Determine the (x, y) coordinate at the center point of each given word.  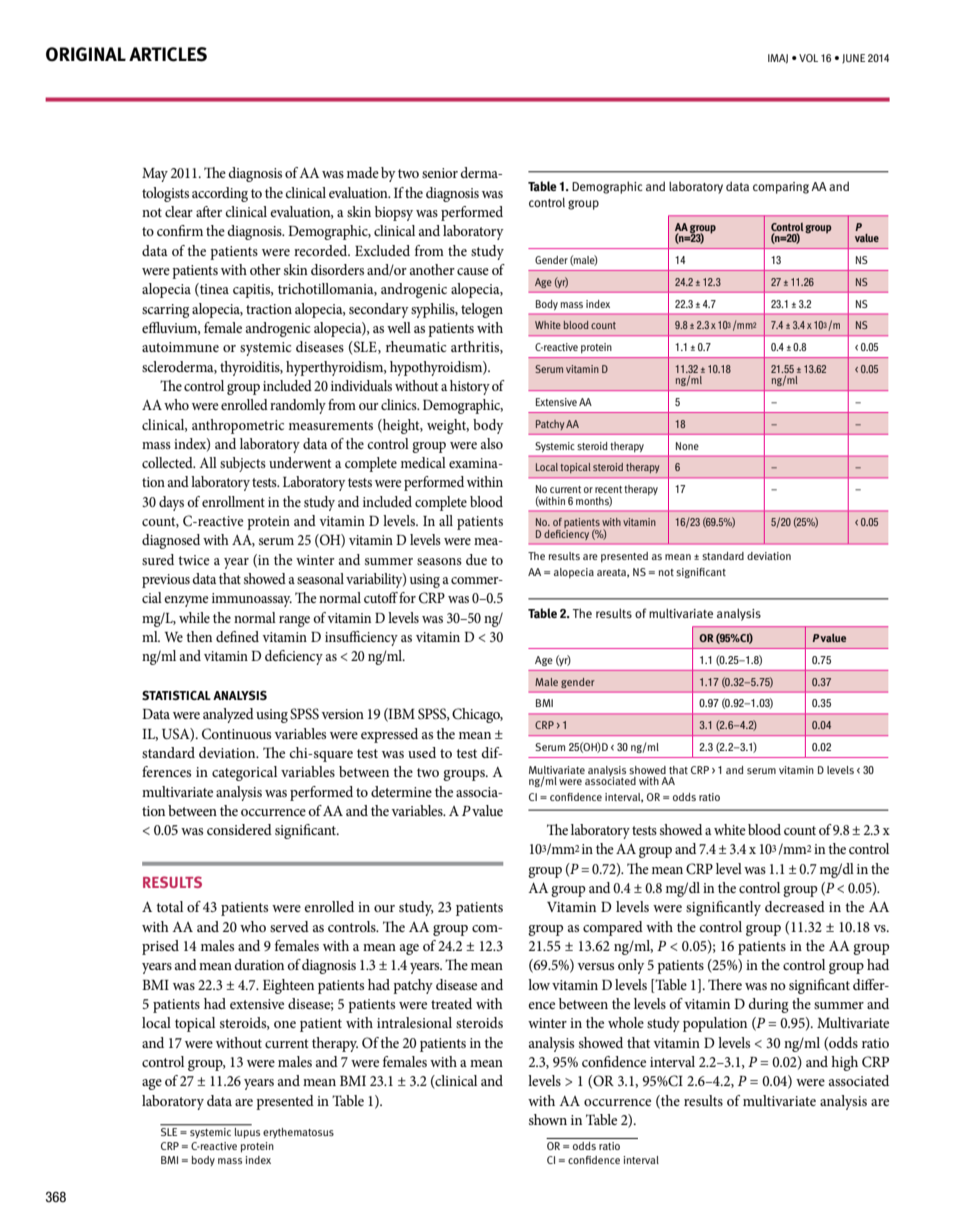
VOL (808, 58)
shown (548, 1119)
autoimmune (180, 347)
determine (401, 791)
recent (608, 489)
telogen (482, 310)
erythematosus (298, 1133)
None (687, 446)
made (363, 172)
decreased (795, 906)
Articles (168, 54)
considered (239, 829)
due (476, 559)
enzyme (186, 601)
